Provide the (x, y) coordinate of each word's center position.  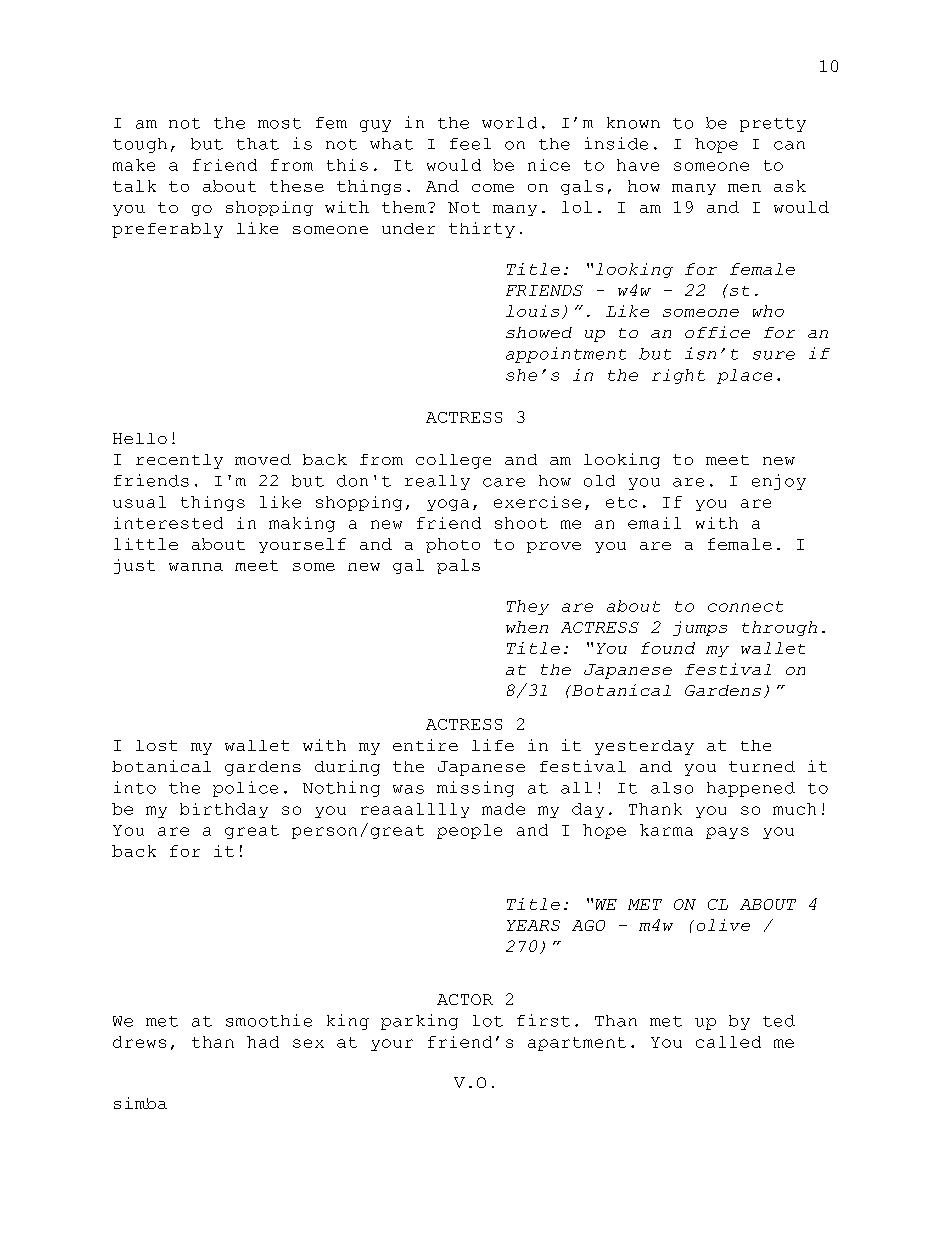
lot (488, 1021)
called (728, 1042)
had (263, 1042)
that (258, 144)
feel (470, 144)
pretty (773, 125)
